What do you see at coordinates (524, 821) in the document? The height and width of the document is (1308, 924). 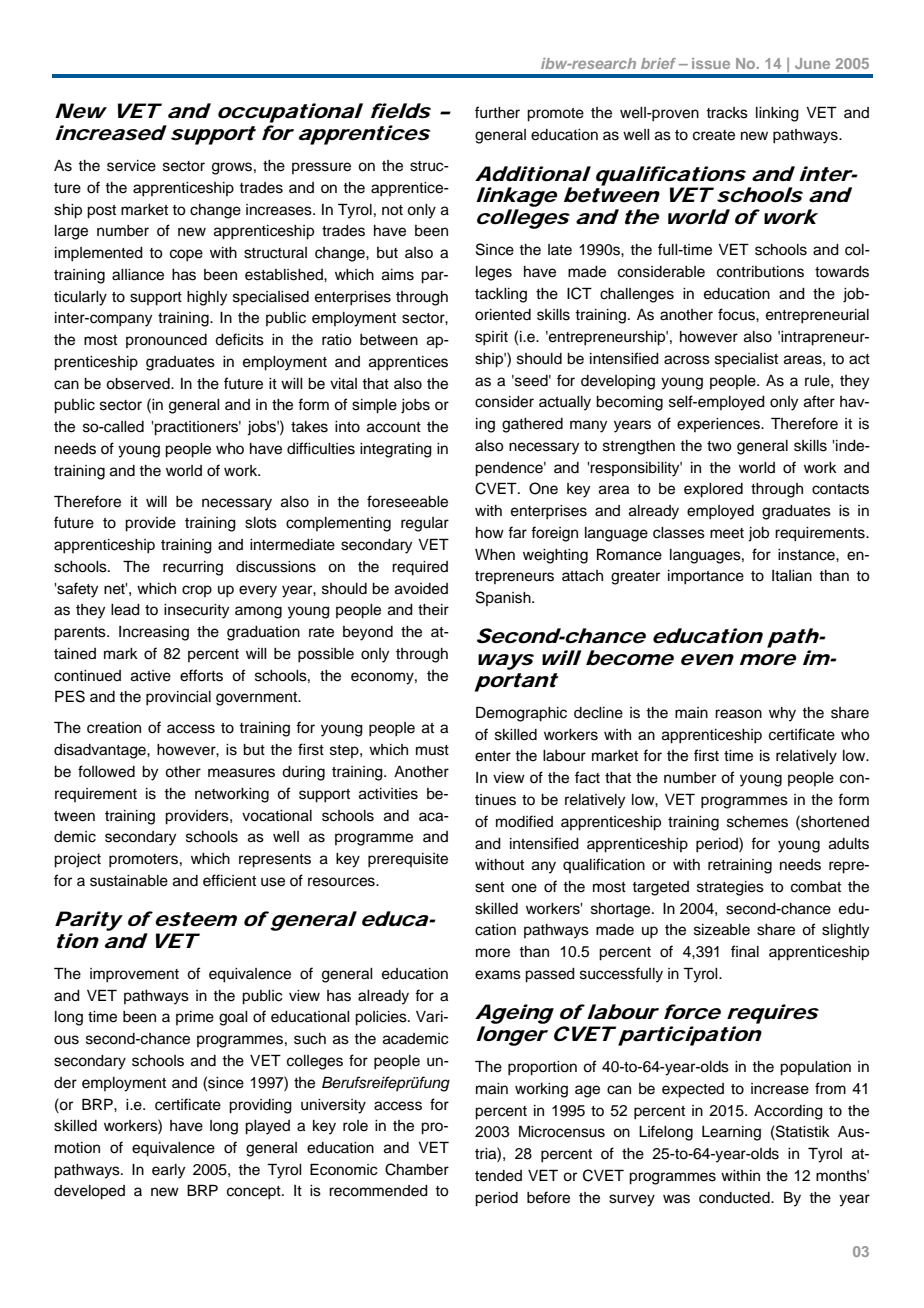 I see `modified` at bounding box center [524, 821].
